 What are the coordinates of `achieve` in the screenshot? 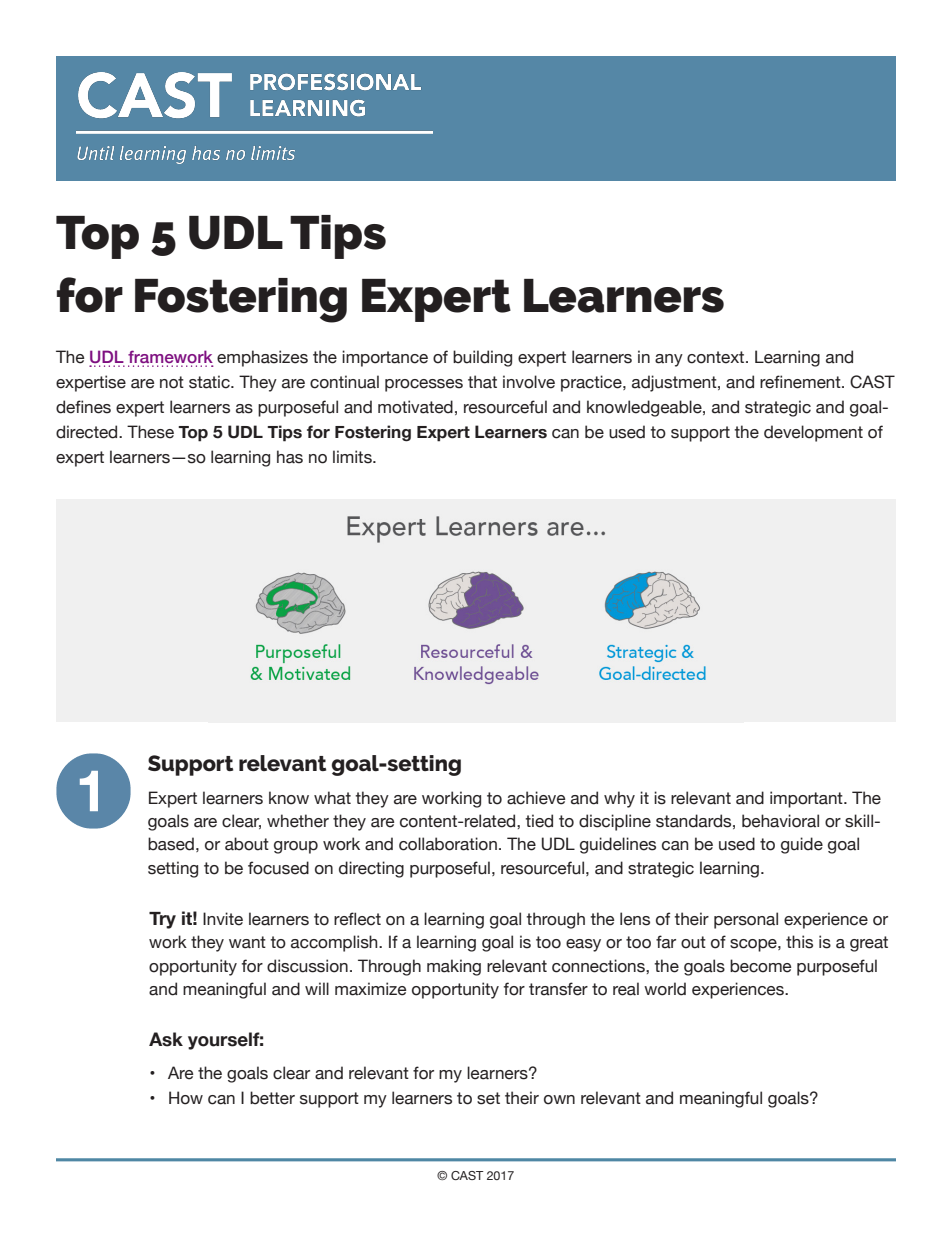 It's located at (536, 798).
